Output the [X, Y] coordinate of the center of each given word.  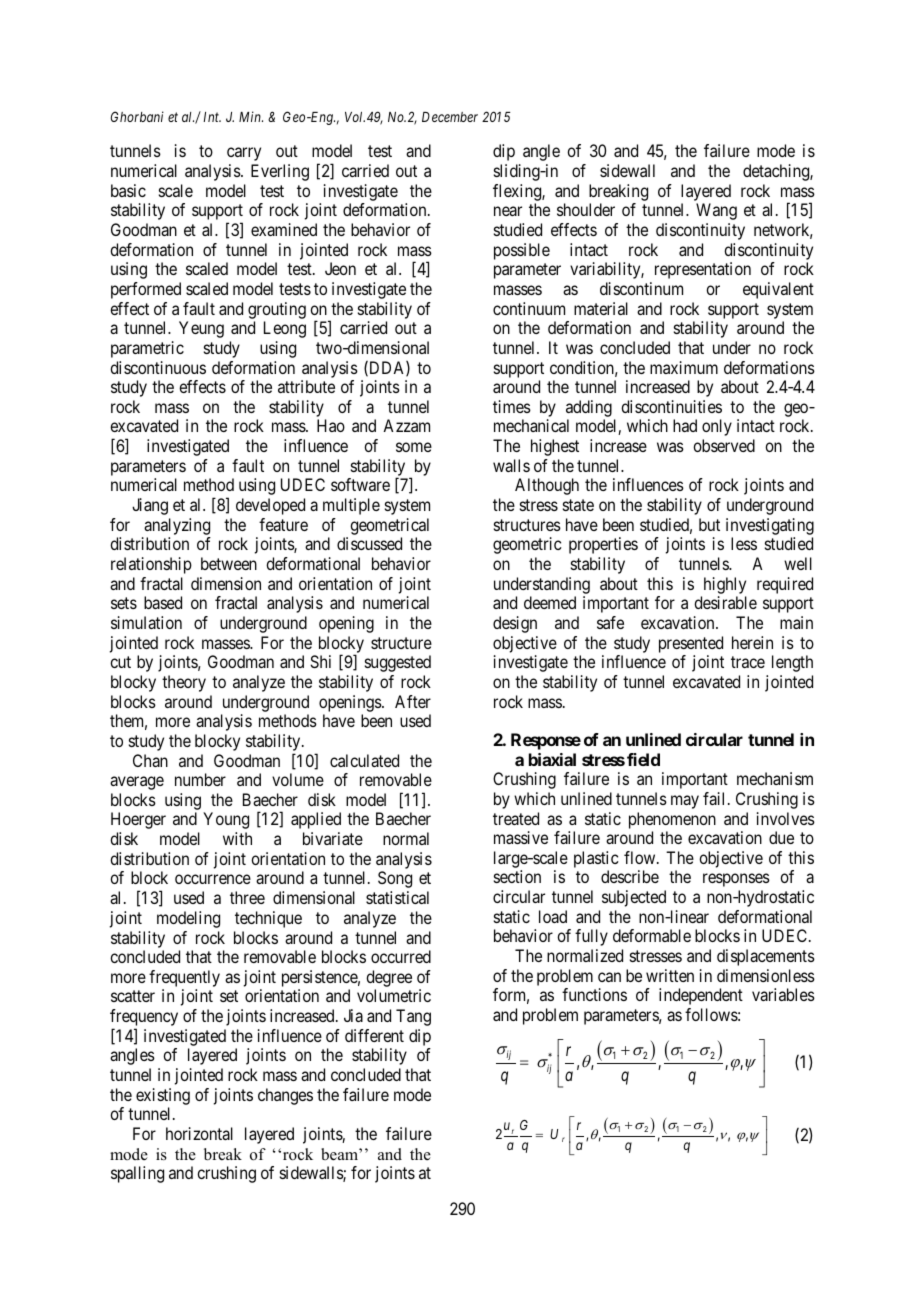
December [450, 117]
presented [691, 644]
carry [244, 154]
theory [184, 683]
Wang [716, 211]
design [515, 624]
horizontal [199, 1133]
